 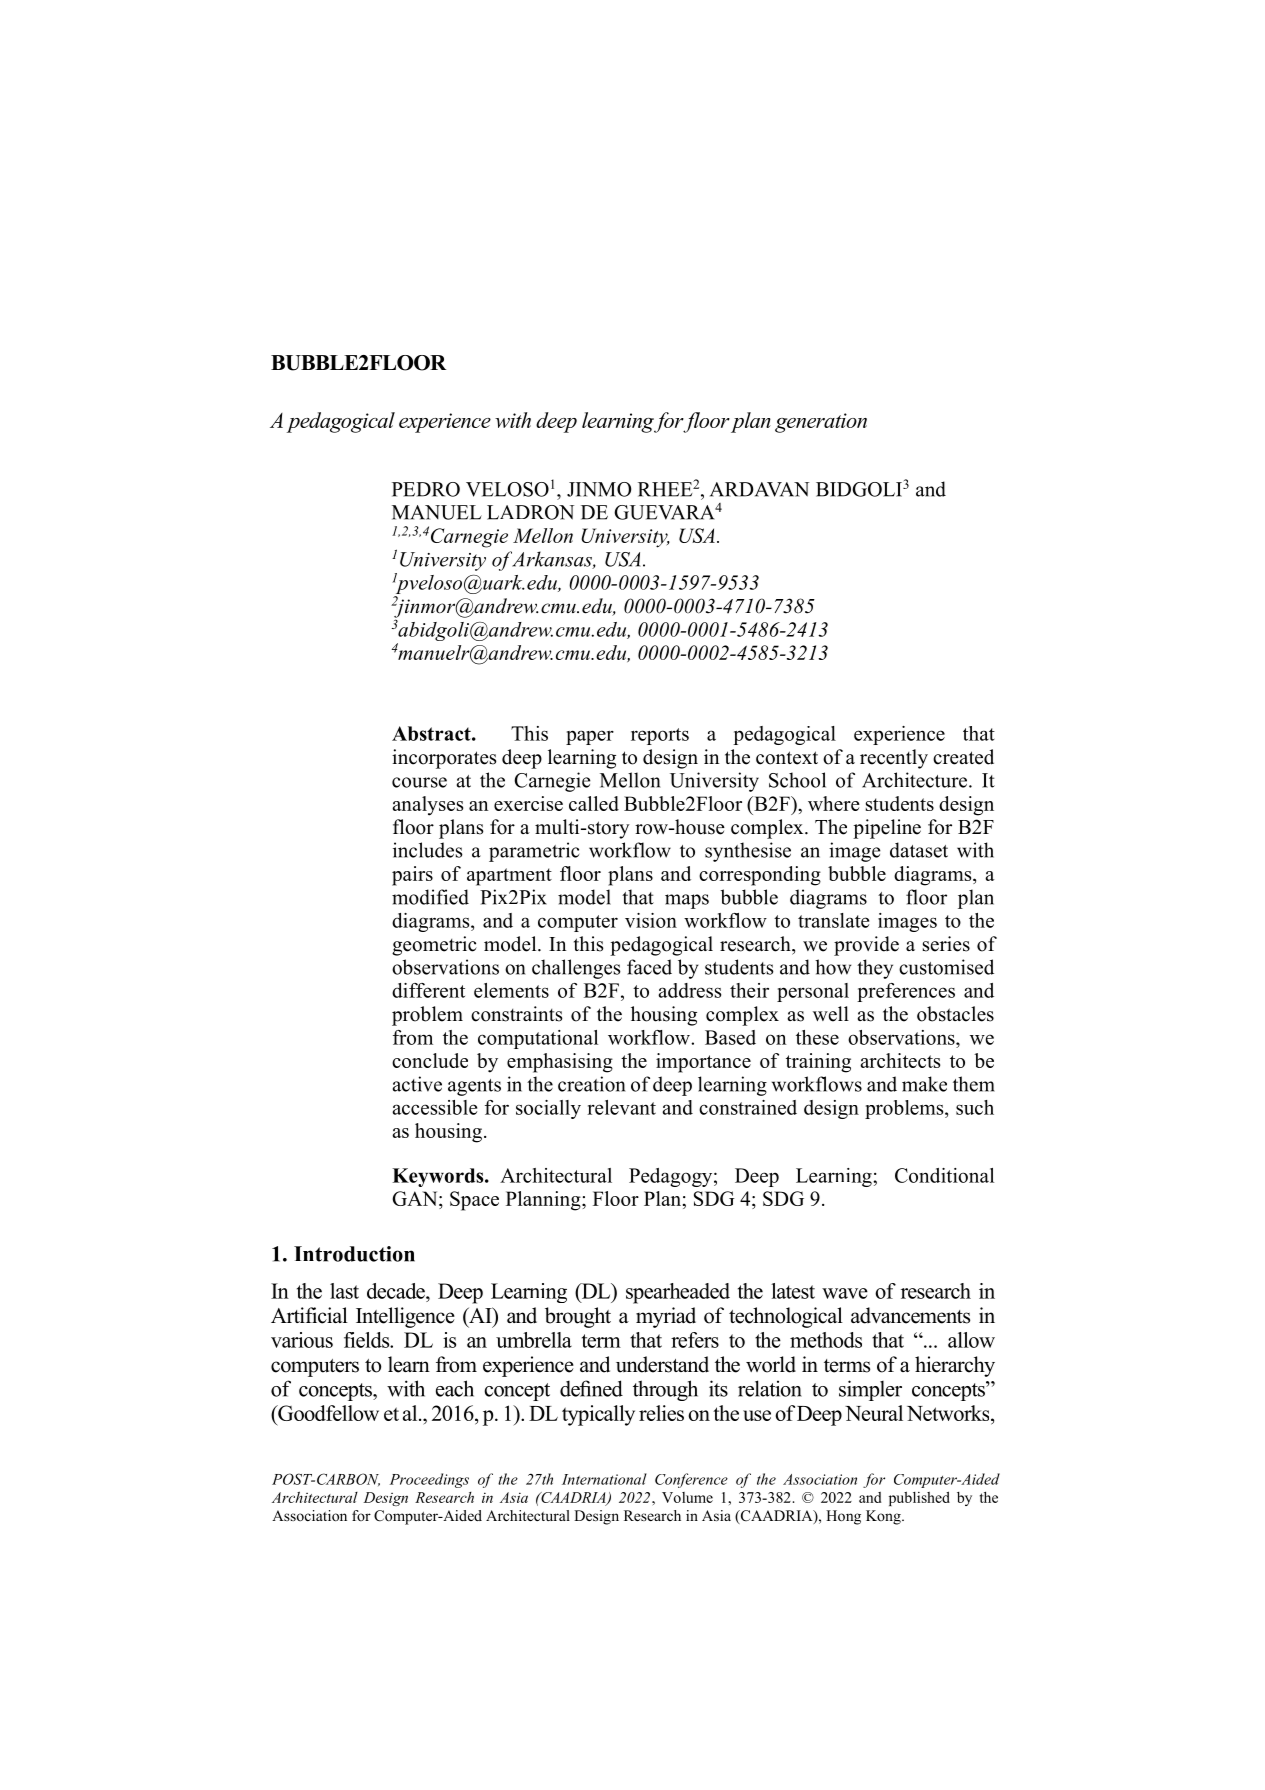 What do you see at coordinates (916, 780) in the image?
I see `Architecture` at bounding box center [916, 780].
